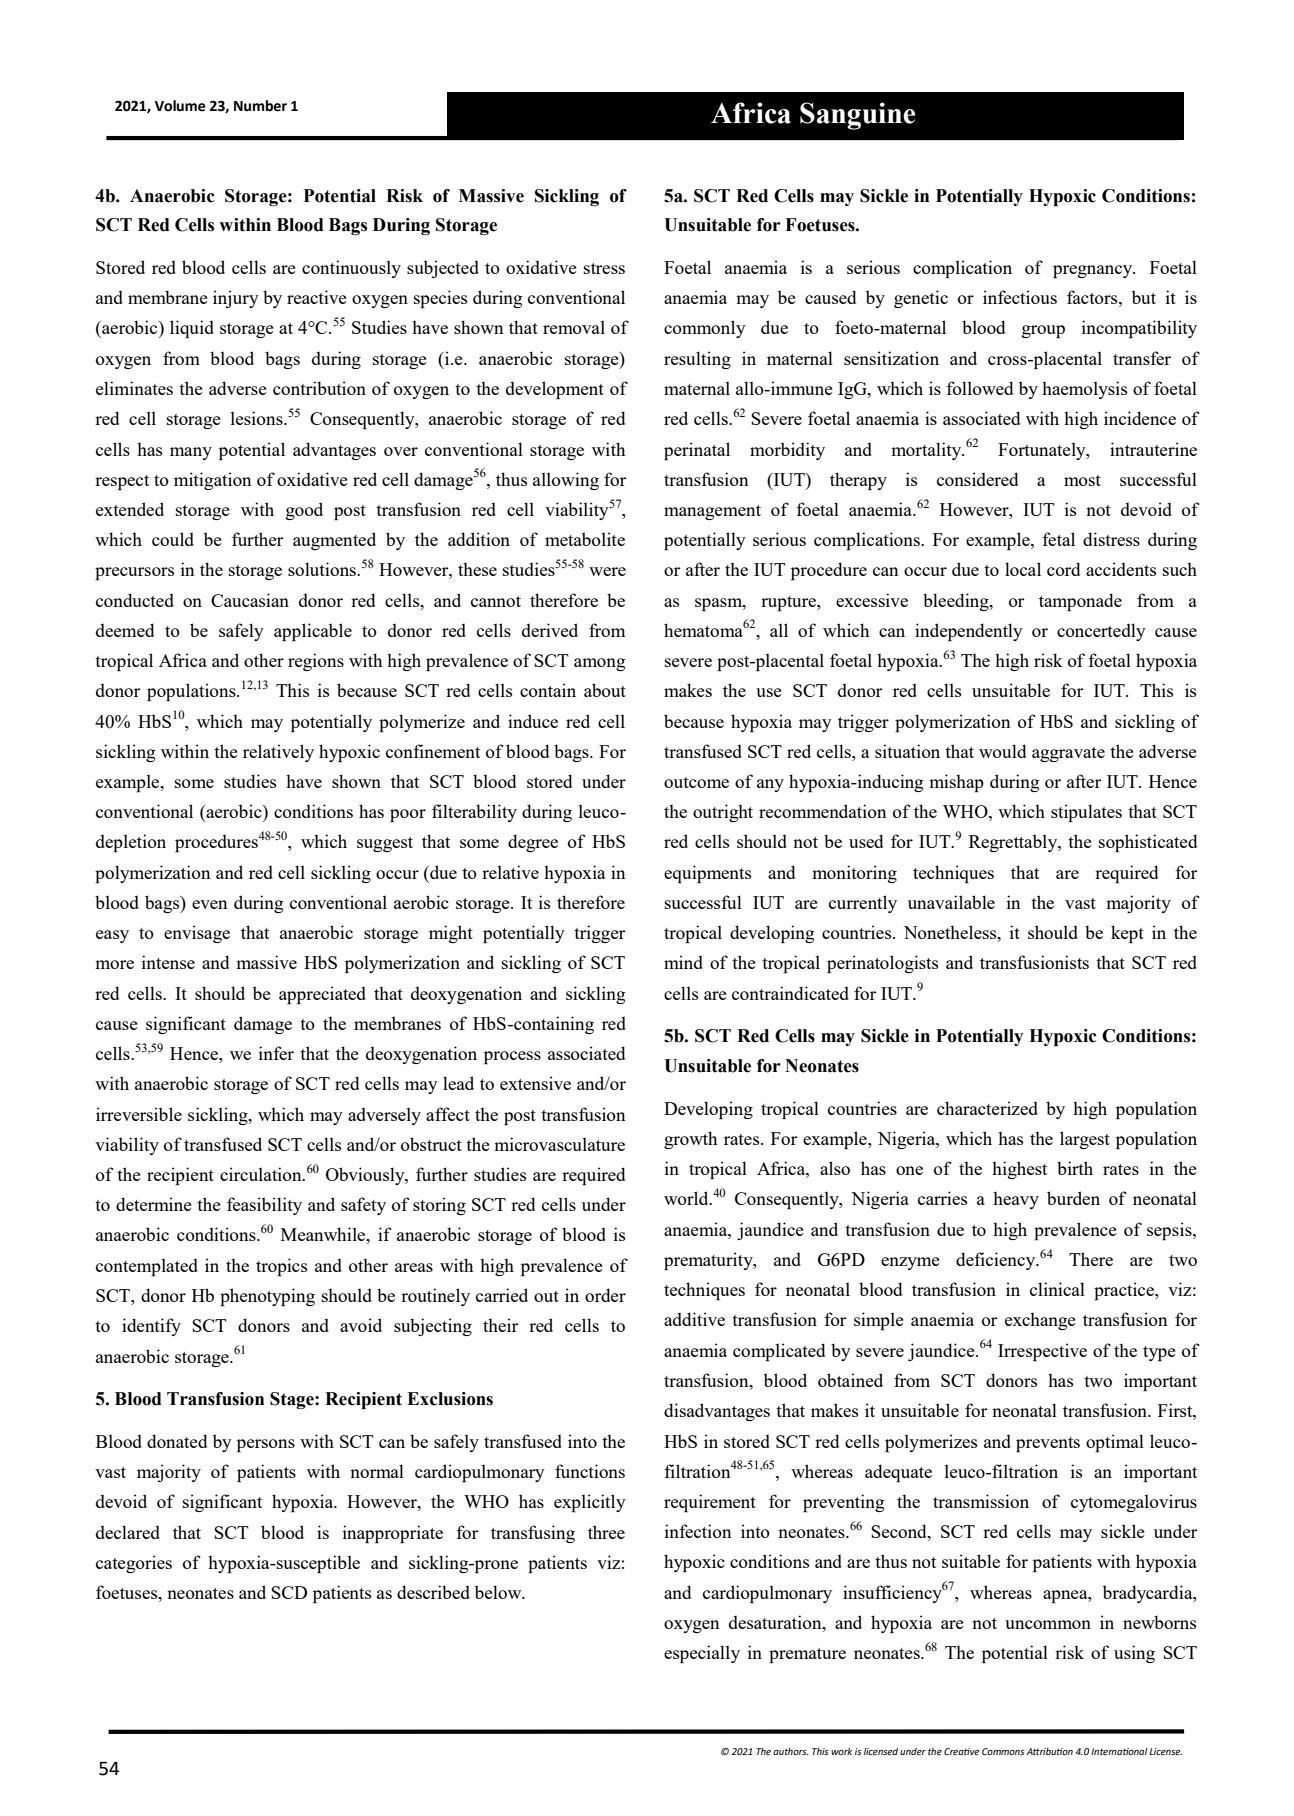 The height and width of the screenshot is (1816, 1294). What do you see at coordinates (1073, 1198) in the screenshot?
I see `burden` at bounding box center [1073, 1198].
